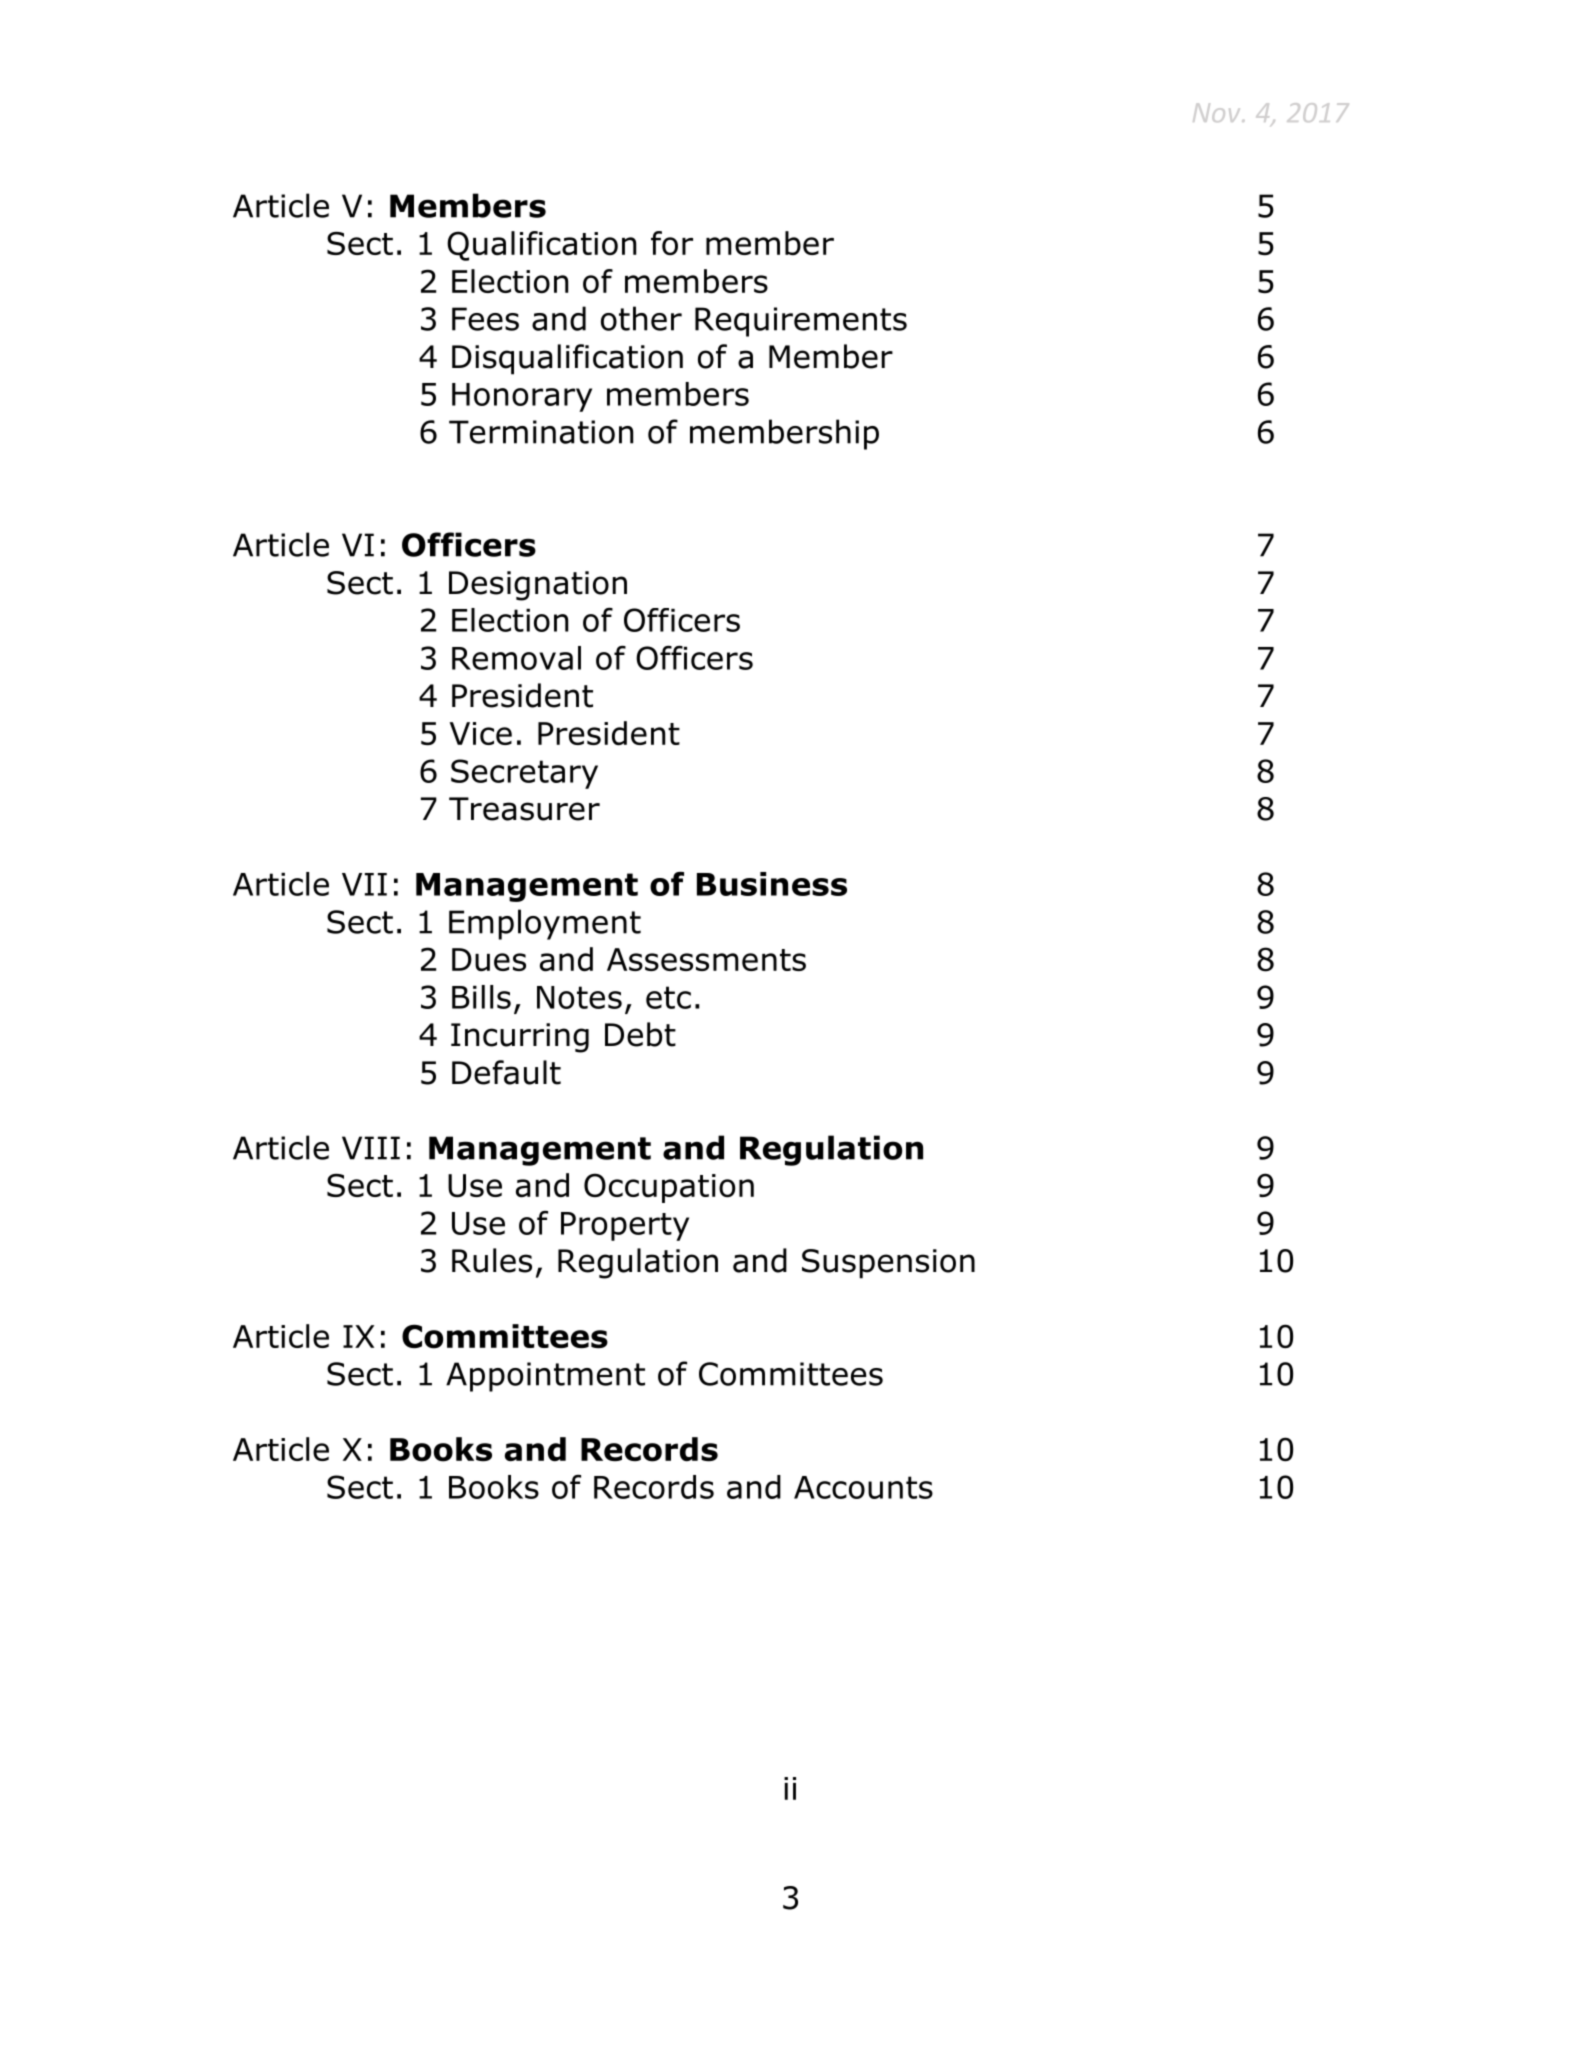 Image resolution: width=1581 pixels, height=2046 pixels. I want to click on Assessments, so click(706, 959).
